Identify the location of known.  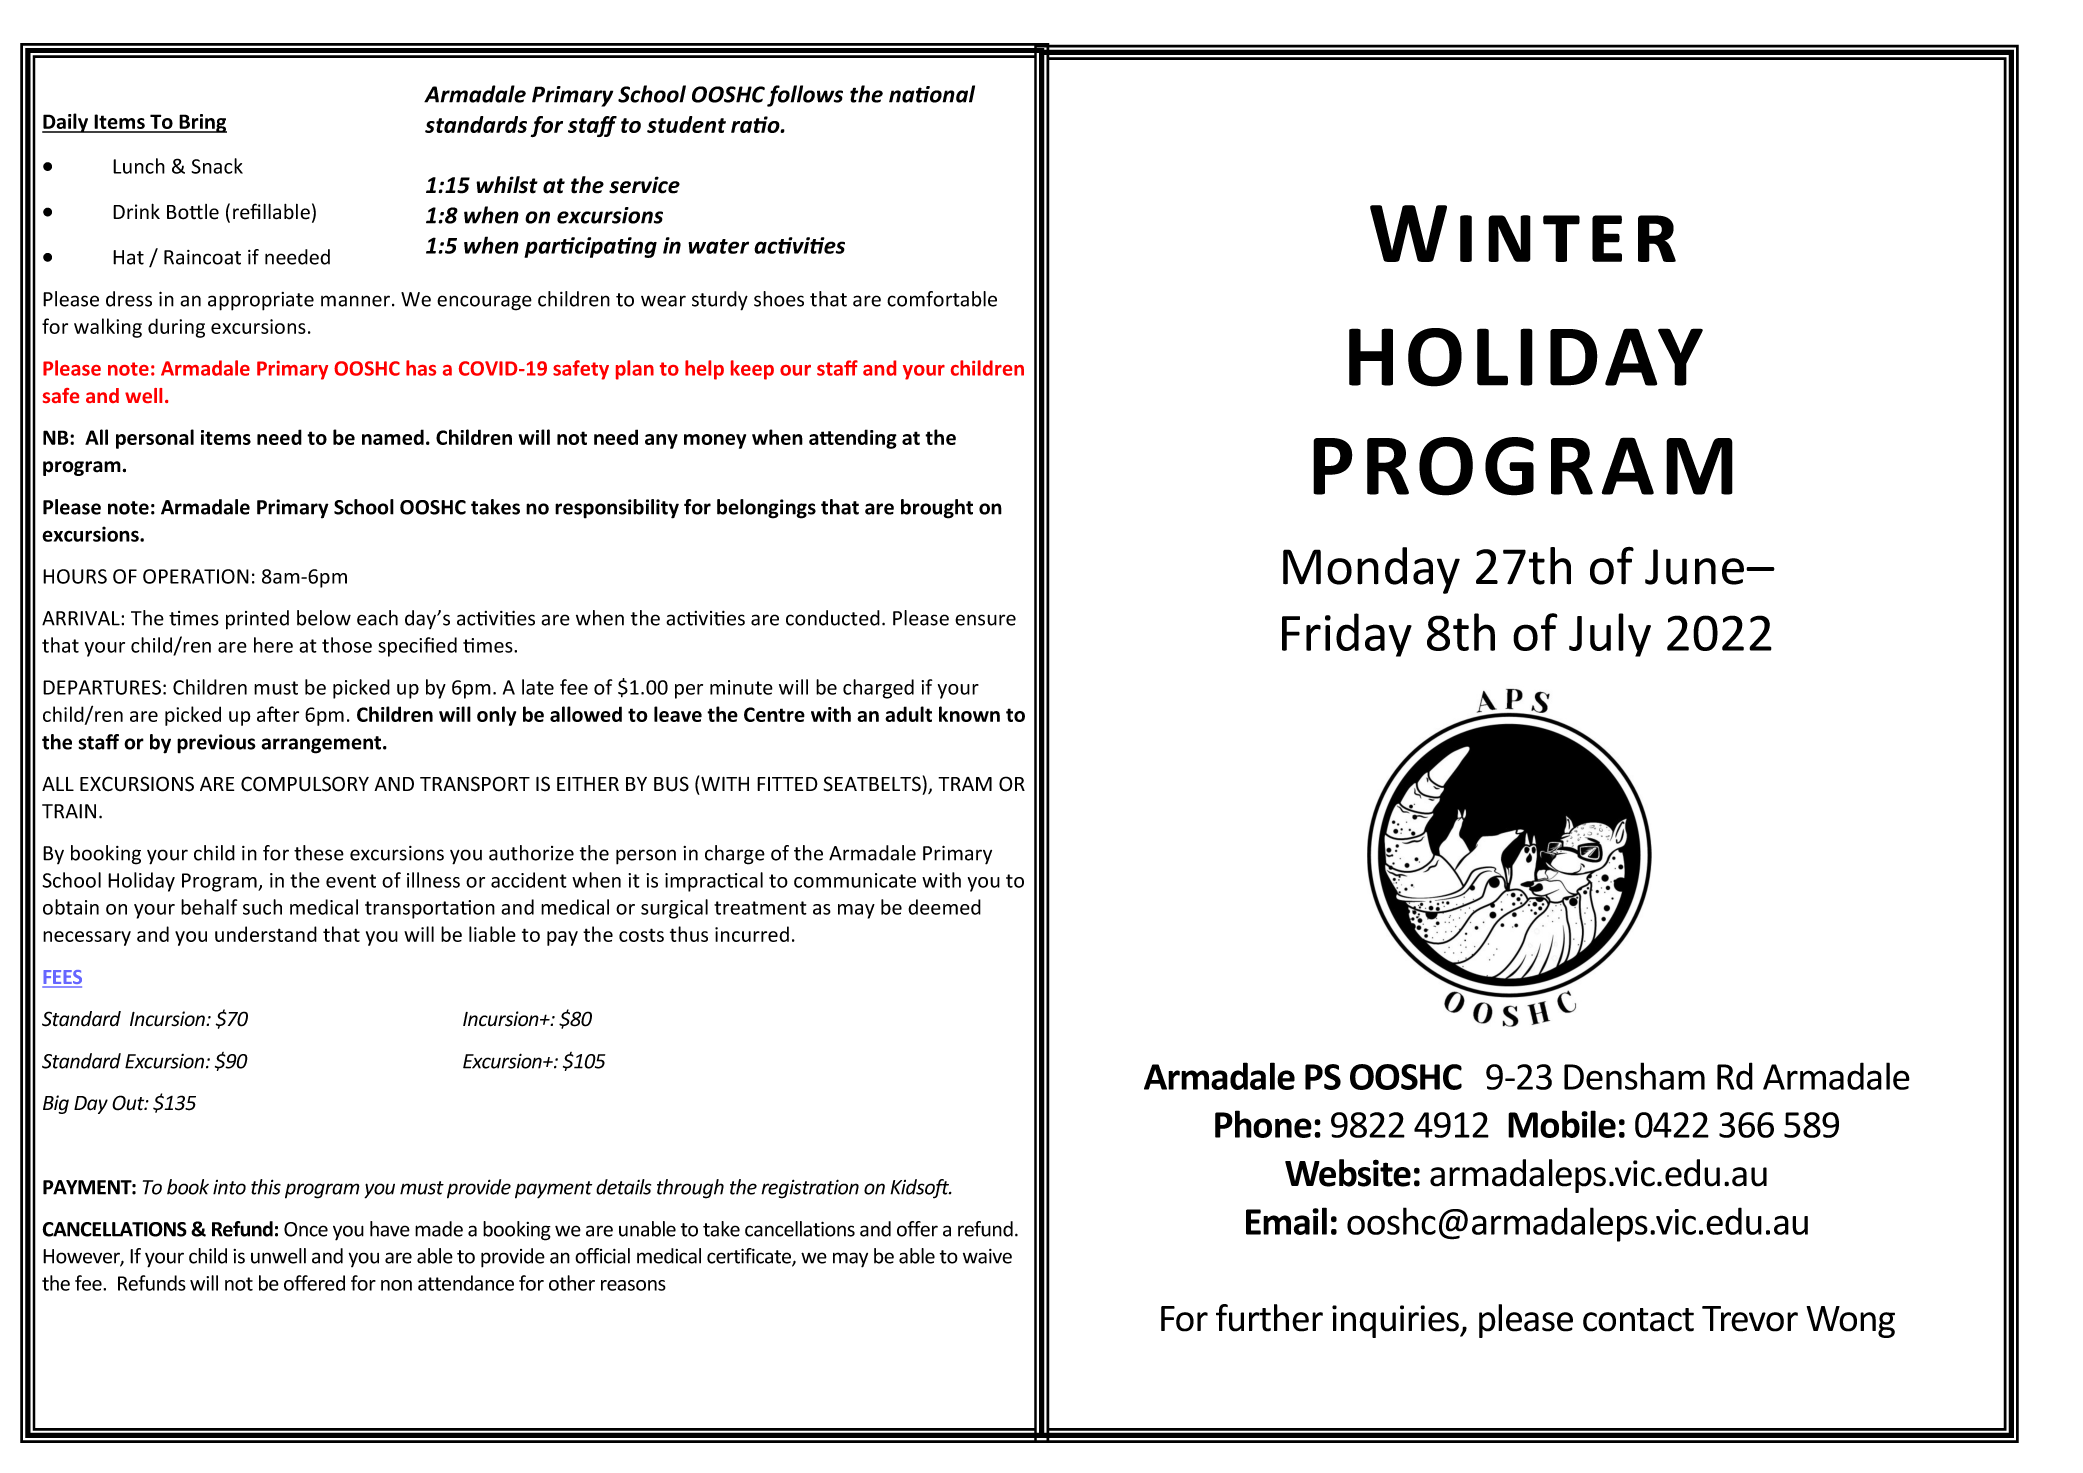
(969, 714).
